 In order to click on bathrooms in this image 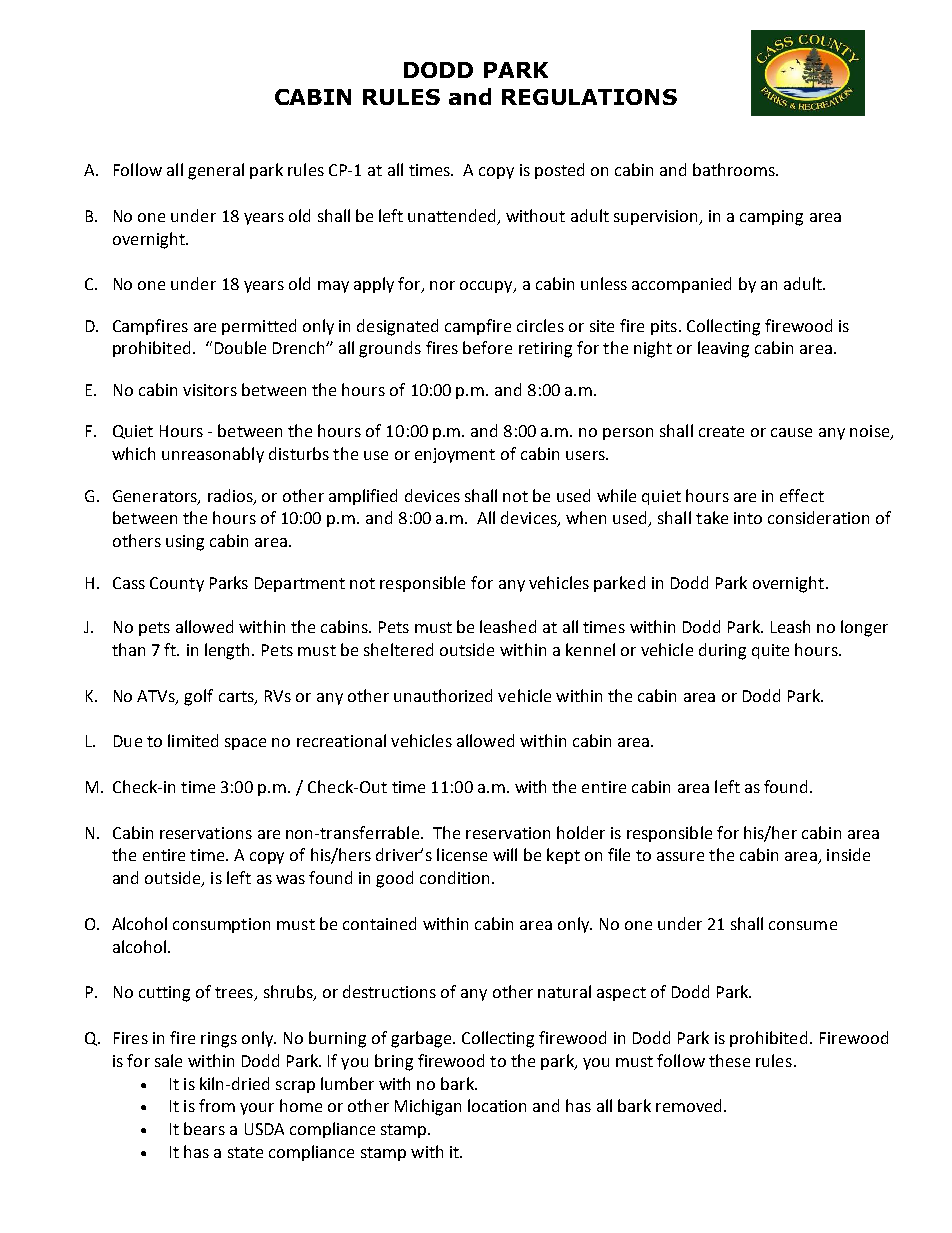, I will do `click(735, 169)`.
